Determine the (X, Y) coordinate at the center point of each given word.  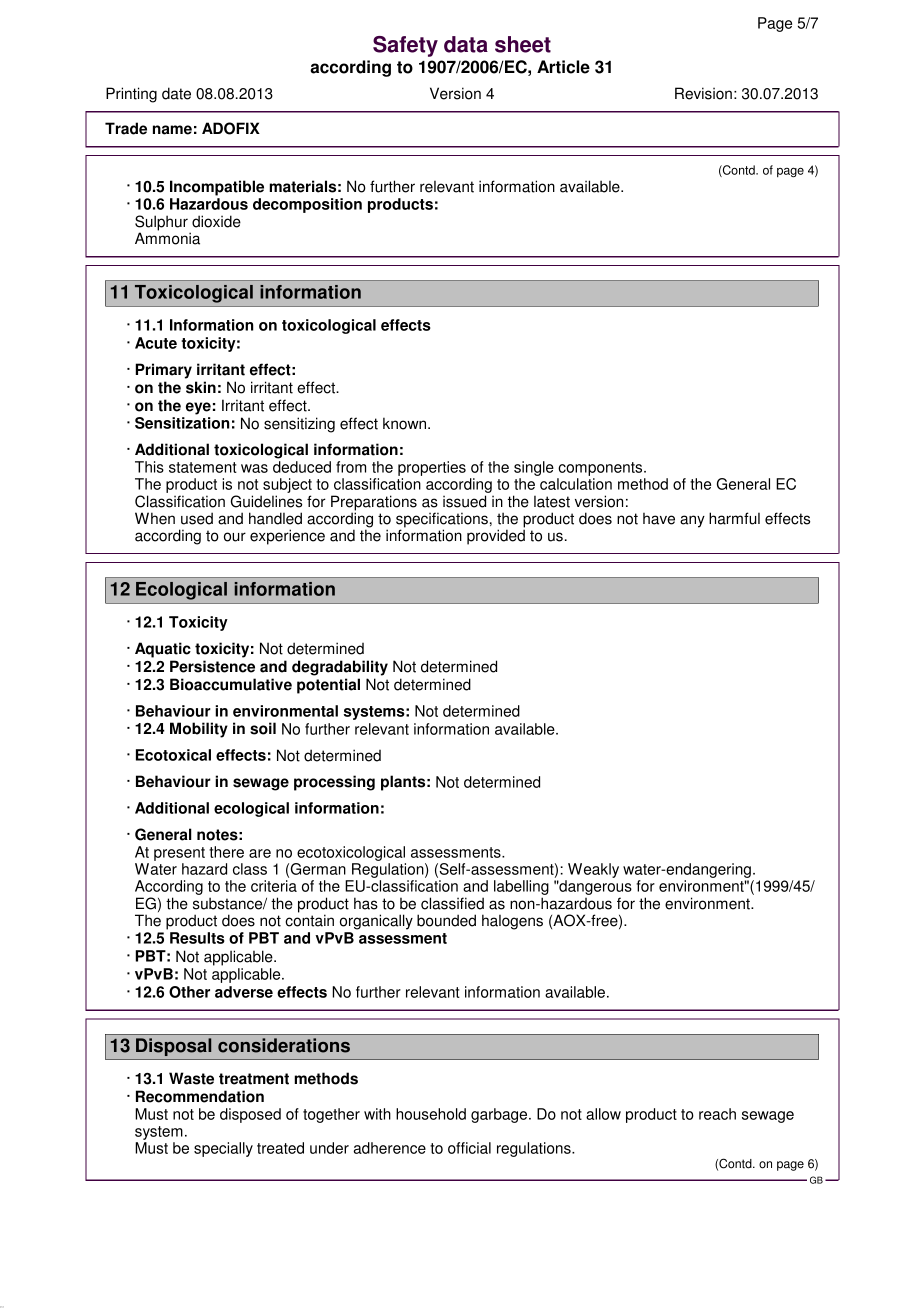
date (176, 93)
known (406, 423)
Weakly (592, 872)
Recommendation (200, 1096)
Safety (405, 46)
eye (198, 408)
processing (334, 783)
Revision (703, 93)
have (659, 519)
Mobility (199, 730)
